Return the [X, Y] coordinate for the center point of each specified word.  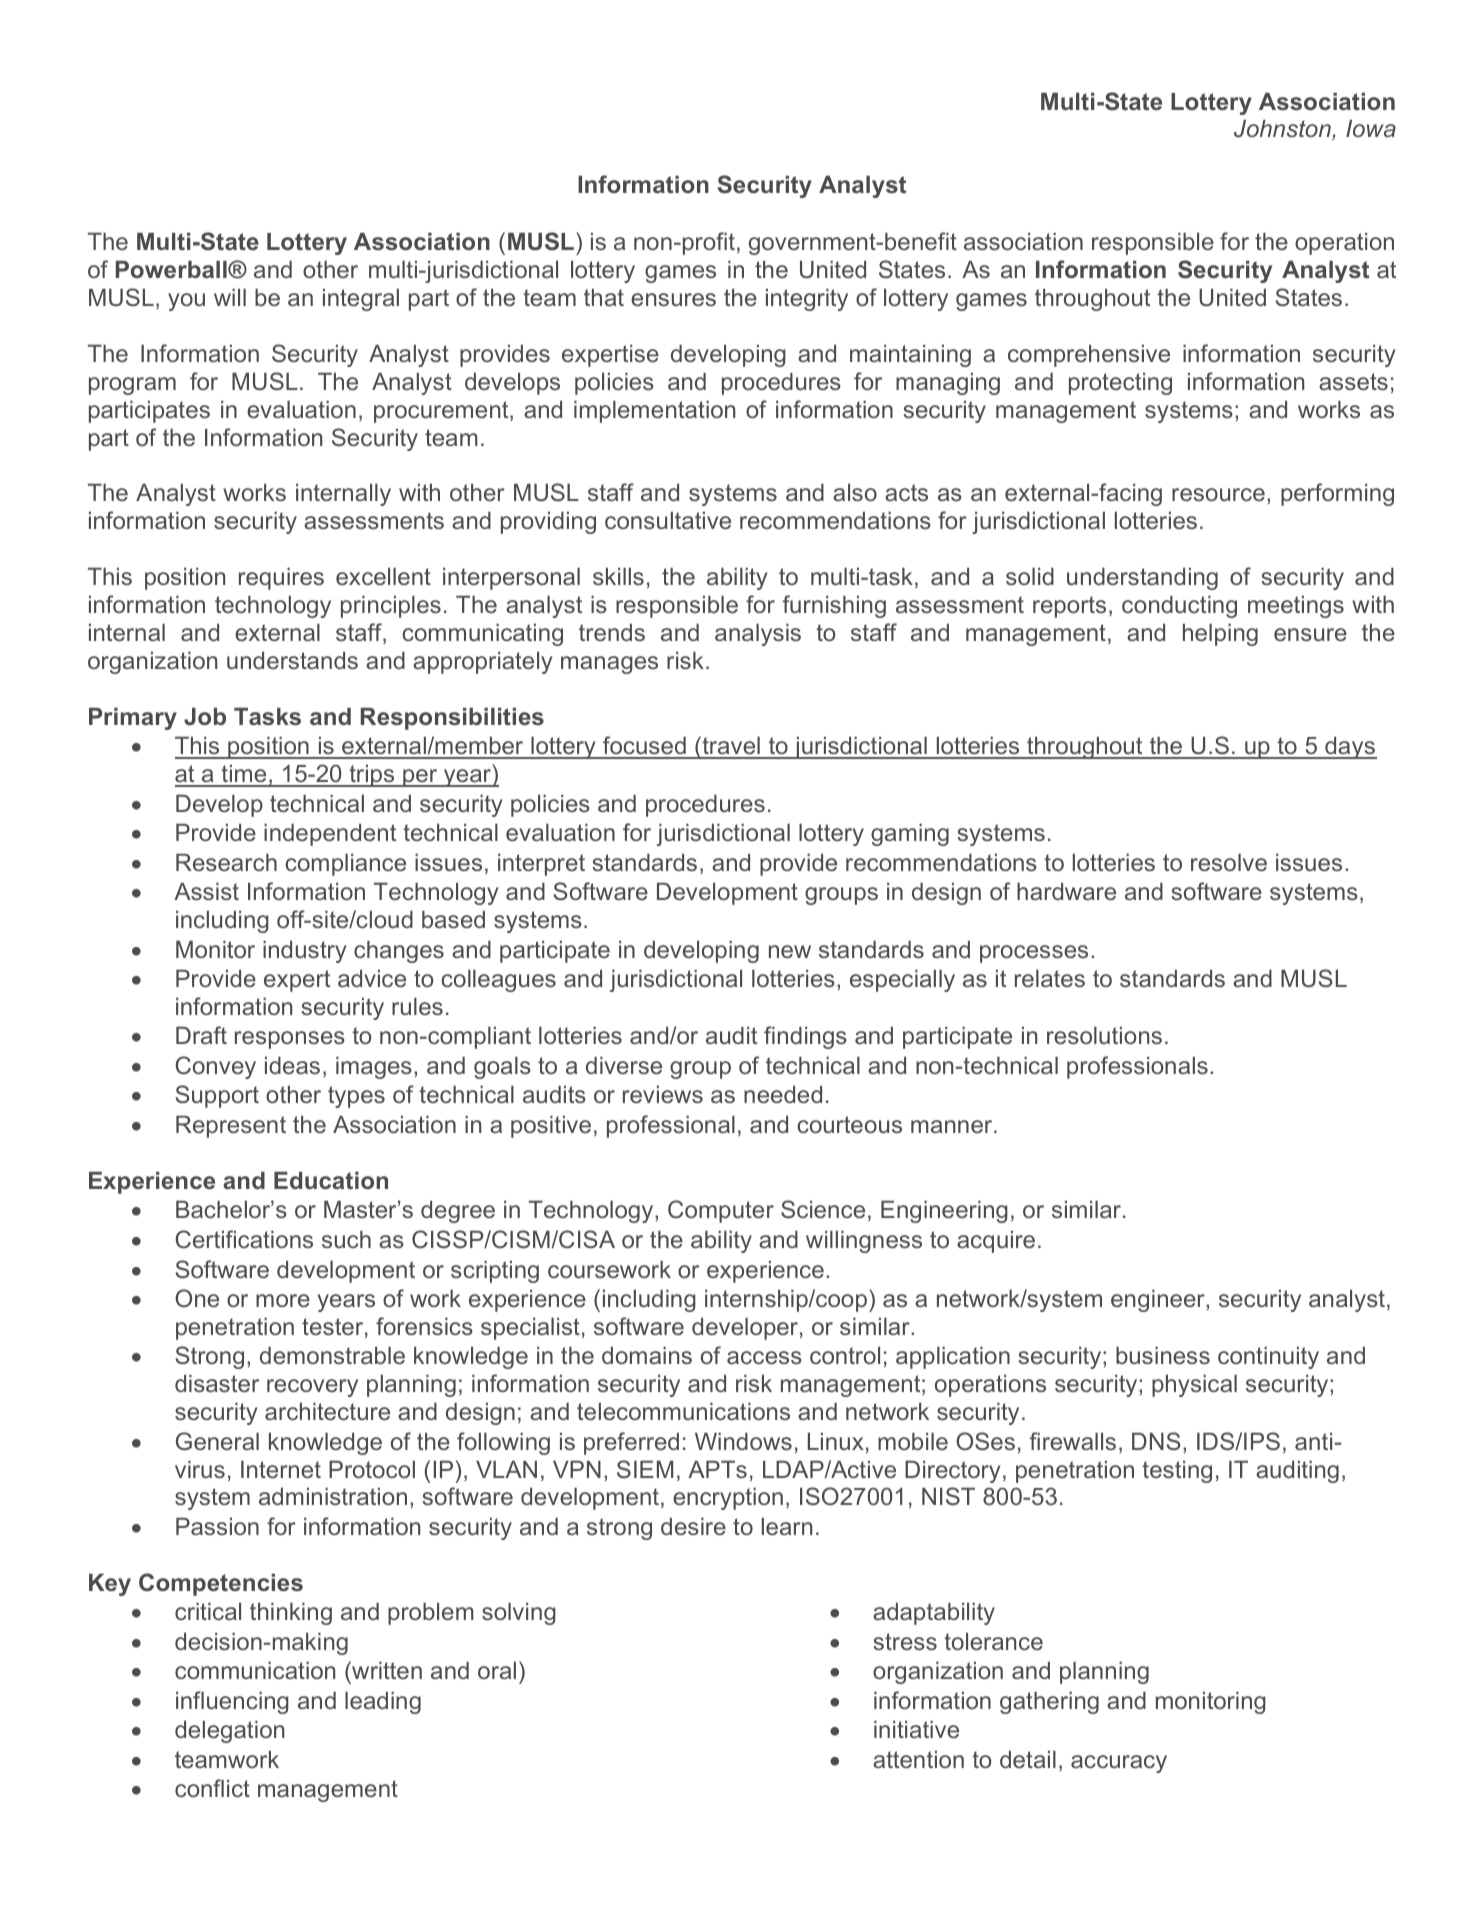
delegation [229, 1732]
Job [205, 717]
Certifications [244, 1239]
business [1163, 1355]
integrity [807, 300]
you [186, 302]
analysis [758, 635]
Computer [721, 1211]
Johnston [1283, 130]
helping [1220, 635]
